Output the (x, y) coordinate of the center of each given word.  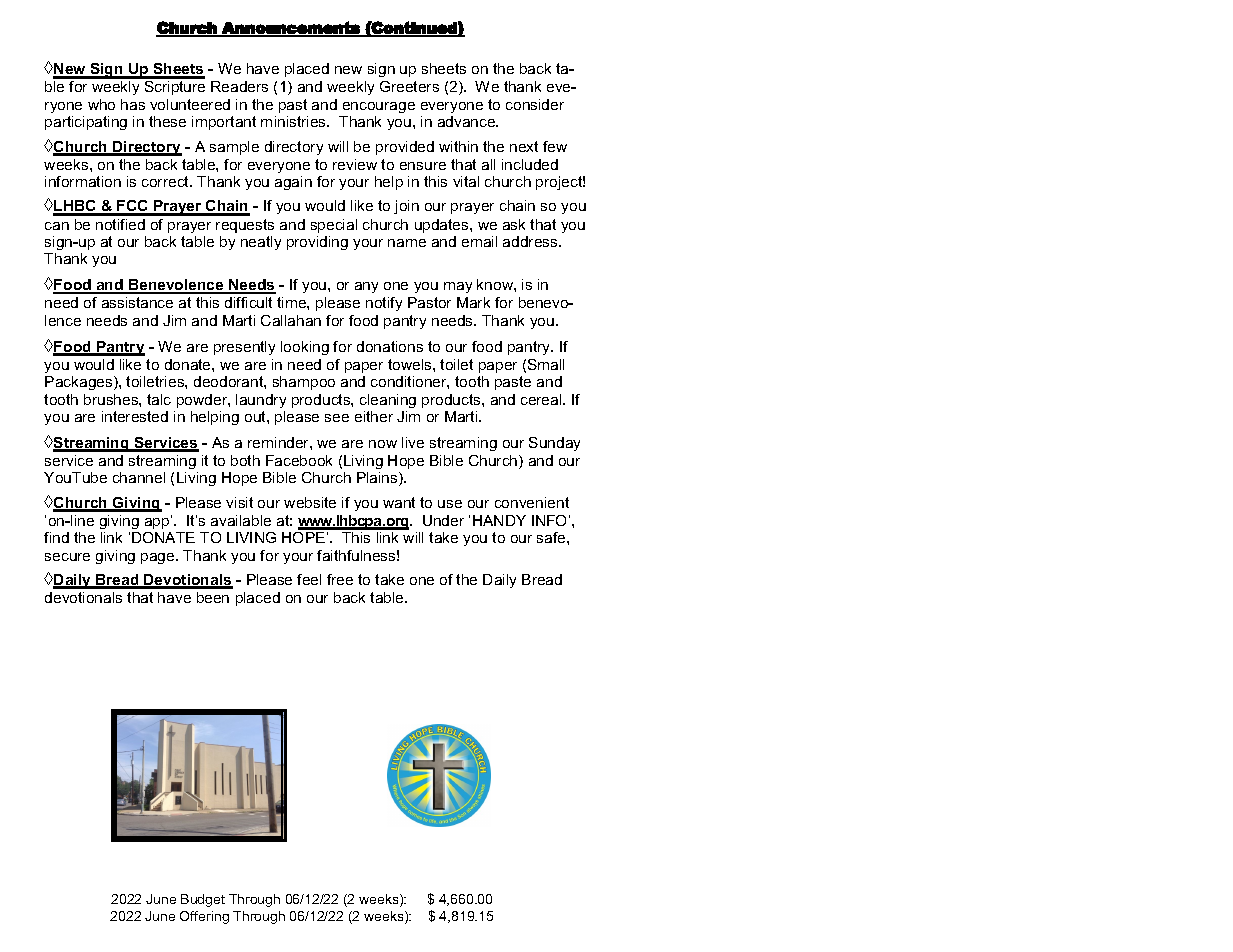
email (479, 241)
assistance (137, 302)
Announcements (291, 28)
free (340, 579)
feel (309, 579)
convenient (532, 502)
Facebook (299, 460)
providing (317, 243)
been (213, 597)
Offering (204, 917)
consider (535, 104)
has (133, 104)
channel (139, 477)
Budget (203, 900)
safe (552, 537)
